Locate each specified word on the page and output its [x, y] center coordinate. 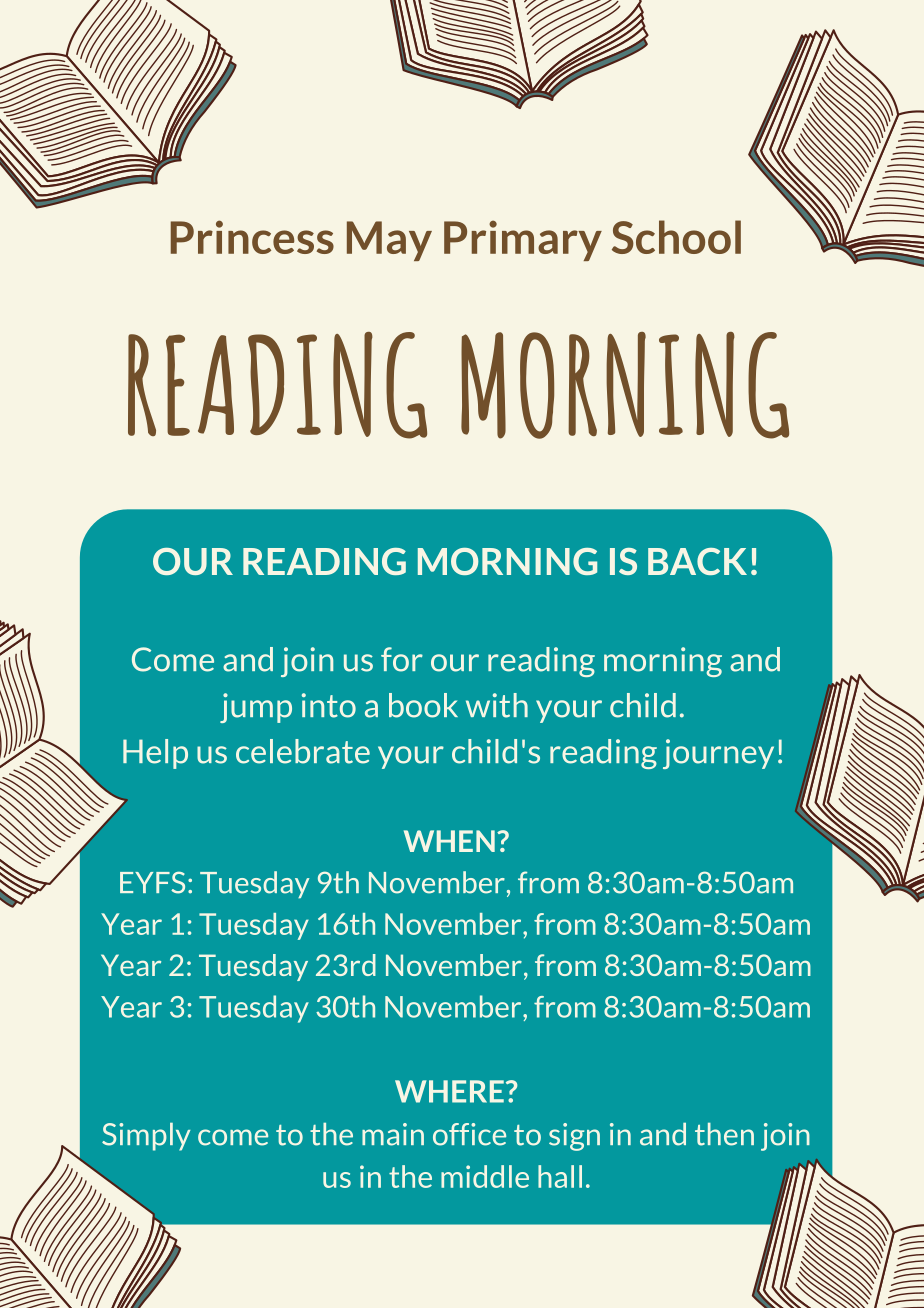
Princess [252, 237]
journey [718, 754]
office [469, 1134]
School [676, 237]
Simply [146, 1137]
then [724, 1134]
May [389, 241]
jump [256, 708]
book [423, 705]
